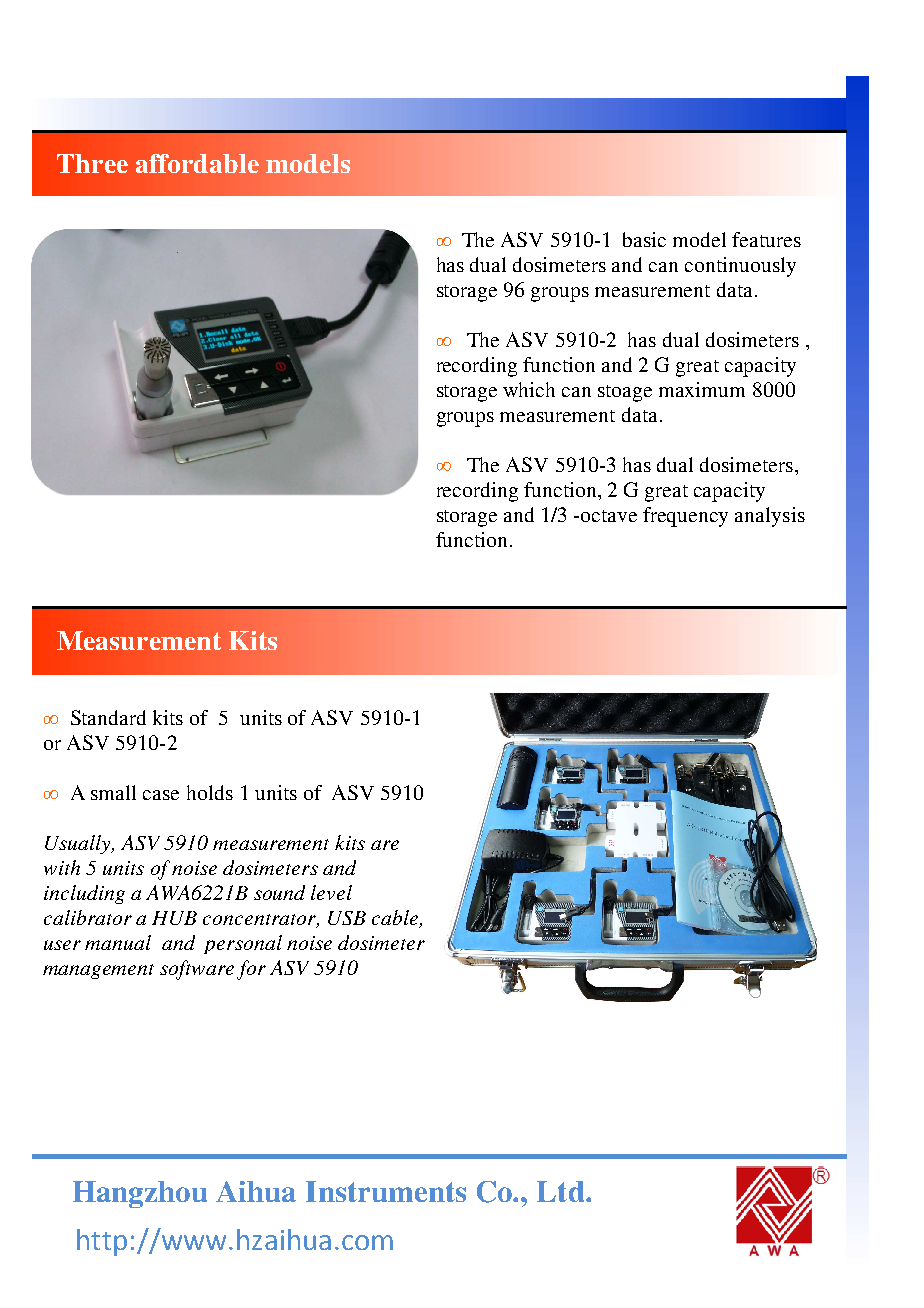 Image resolution: width=924 pixels, height=1308 pixels. What do you see at coordinates (396, 918) in the image?
I see `cable` at bounding box center [396, 918].
